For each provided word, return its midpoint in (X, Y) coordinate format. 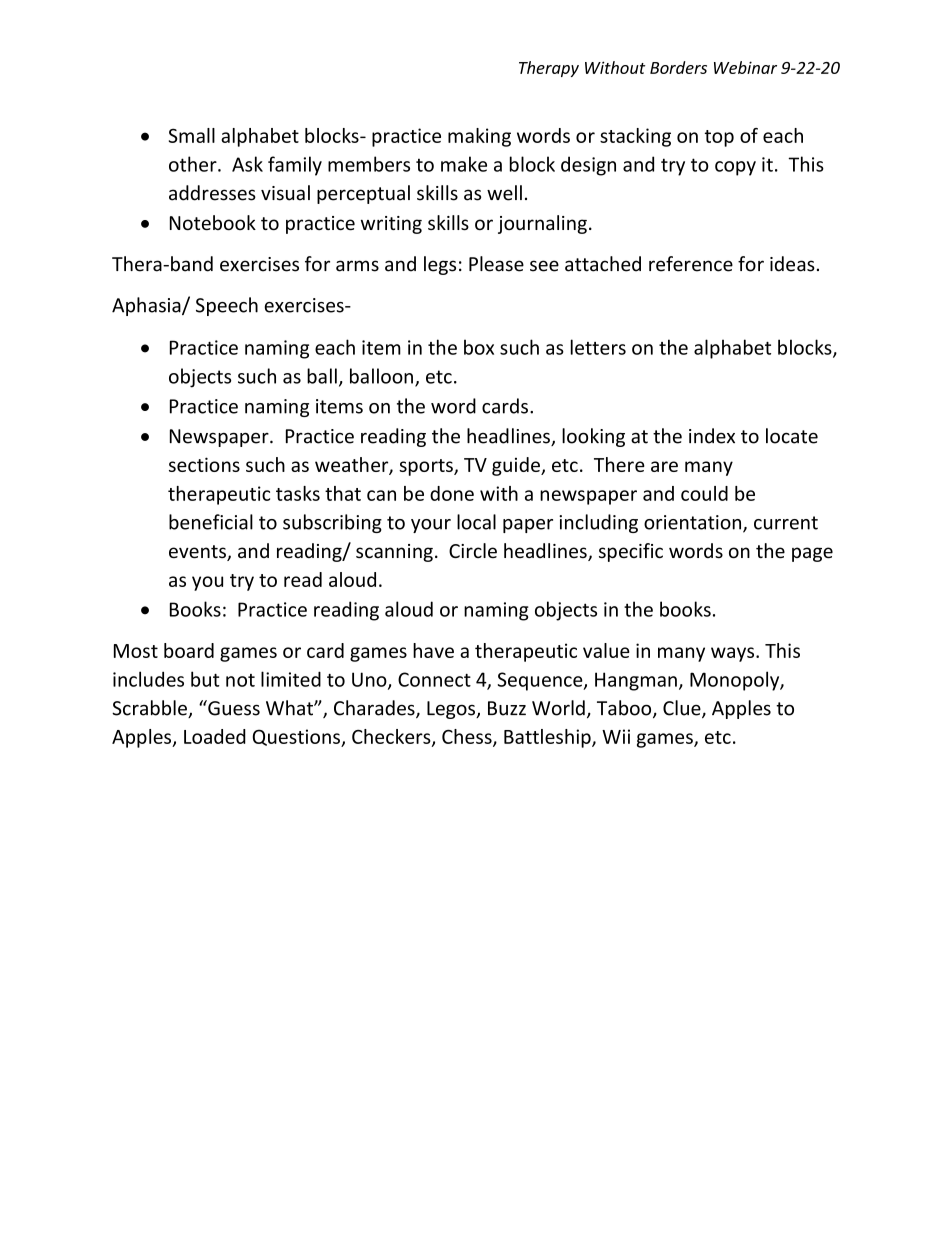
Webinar (745, 67)
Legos (452, 710)
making (479, 137)
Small (192, 135)
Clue (683, 709)
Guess (233, 708)
